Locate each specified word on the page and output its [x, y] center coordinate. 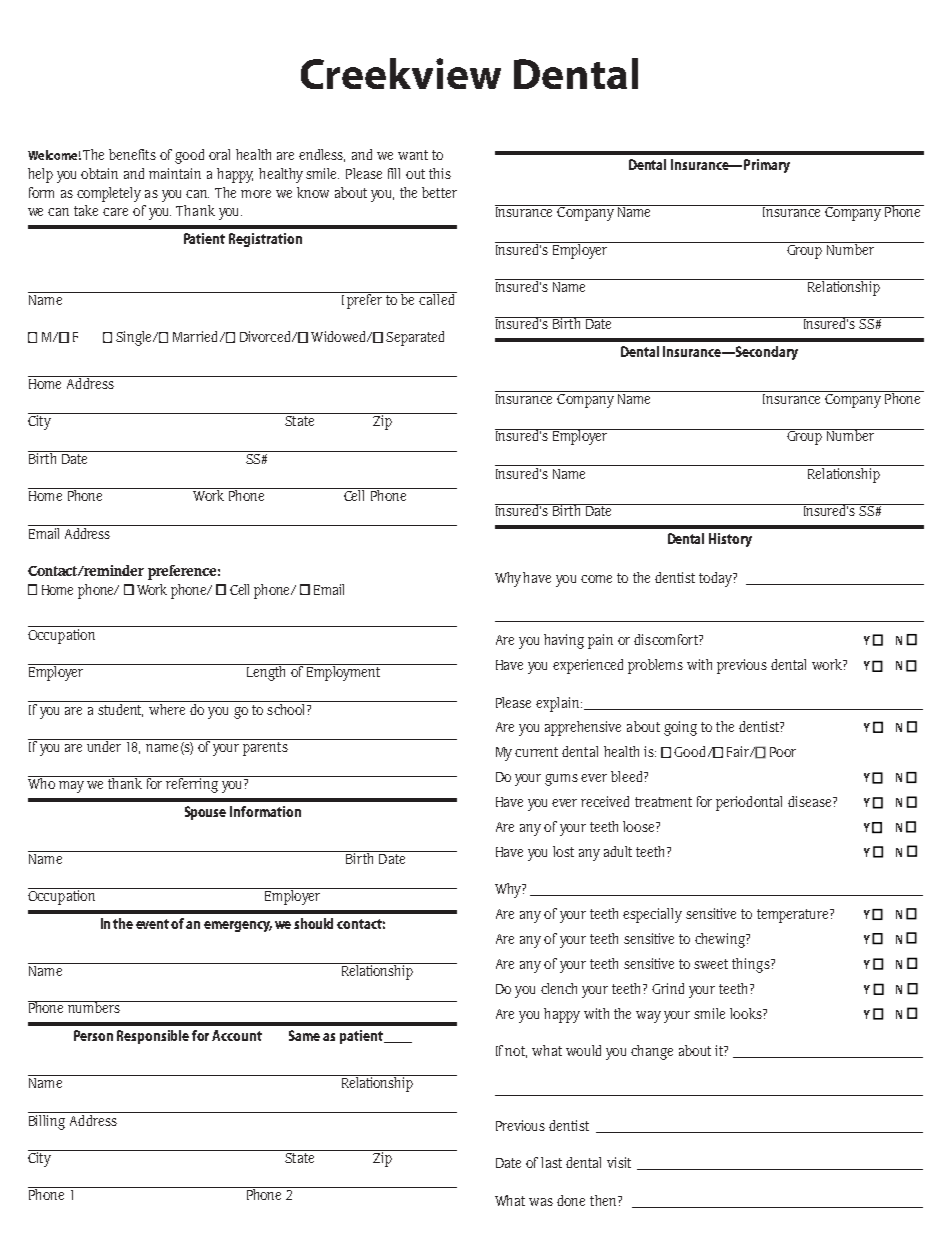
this [440, 173]
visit [619, 1162]
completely [109, 194]
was [541, 1202]
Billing [48, 1121]
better [439, 192]
